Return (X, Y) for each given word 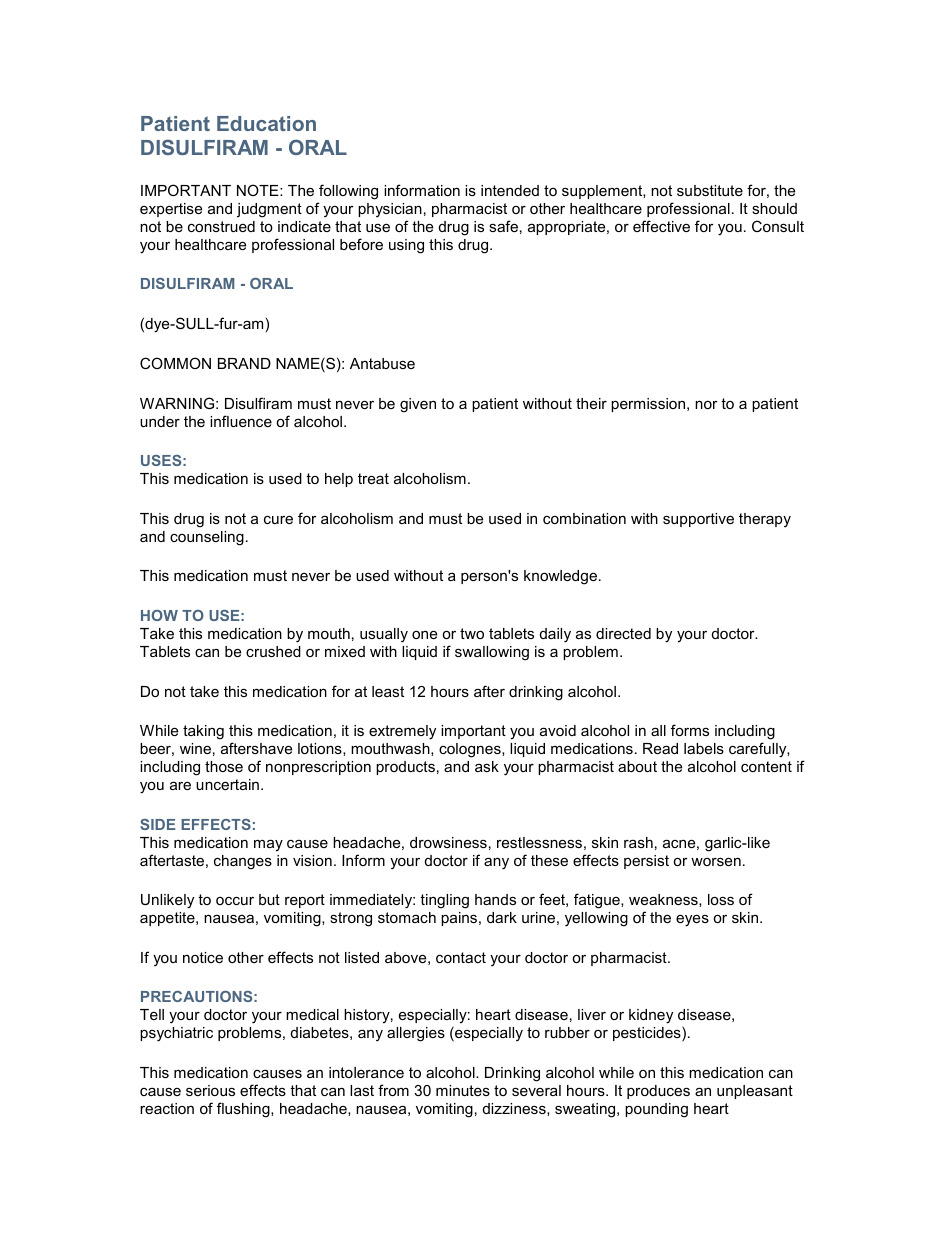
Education (266, 123)
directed (623, 633)
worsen (716, 861)
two (472, 633)
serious (210, 1090)
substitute (710, 190)
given (418, 405)
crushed (273, 651)
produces (658, 1092)
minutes (463, 1090)
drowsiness (448, 842)
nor (706, 404)
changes (243, 862)
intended (510, 190)
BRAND (244, 363)
